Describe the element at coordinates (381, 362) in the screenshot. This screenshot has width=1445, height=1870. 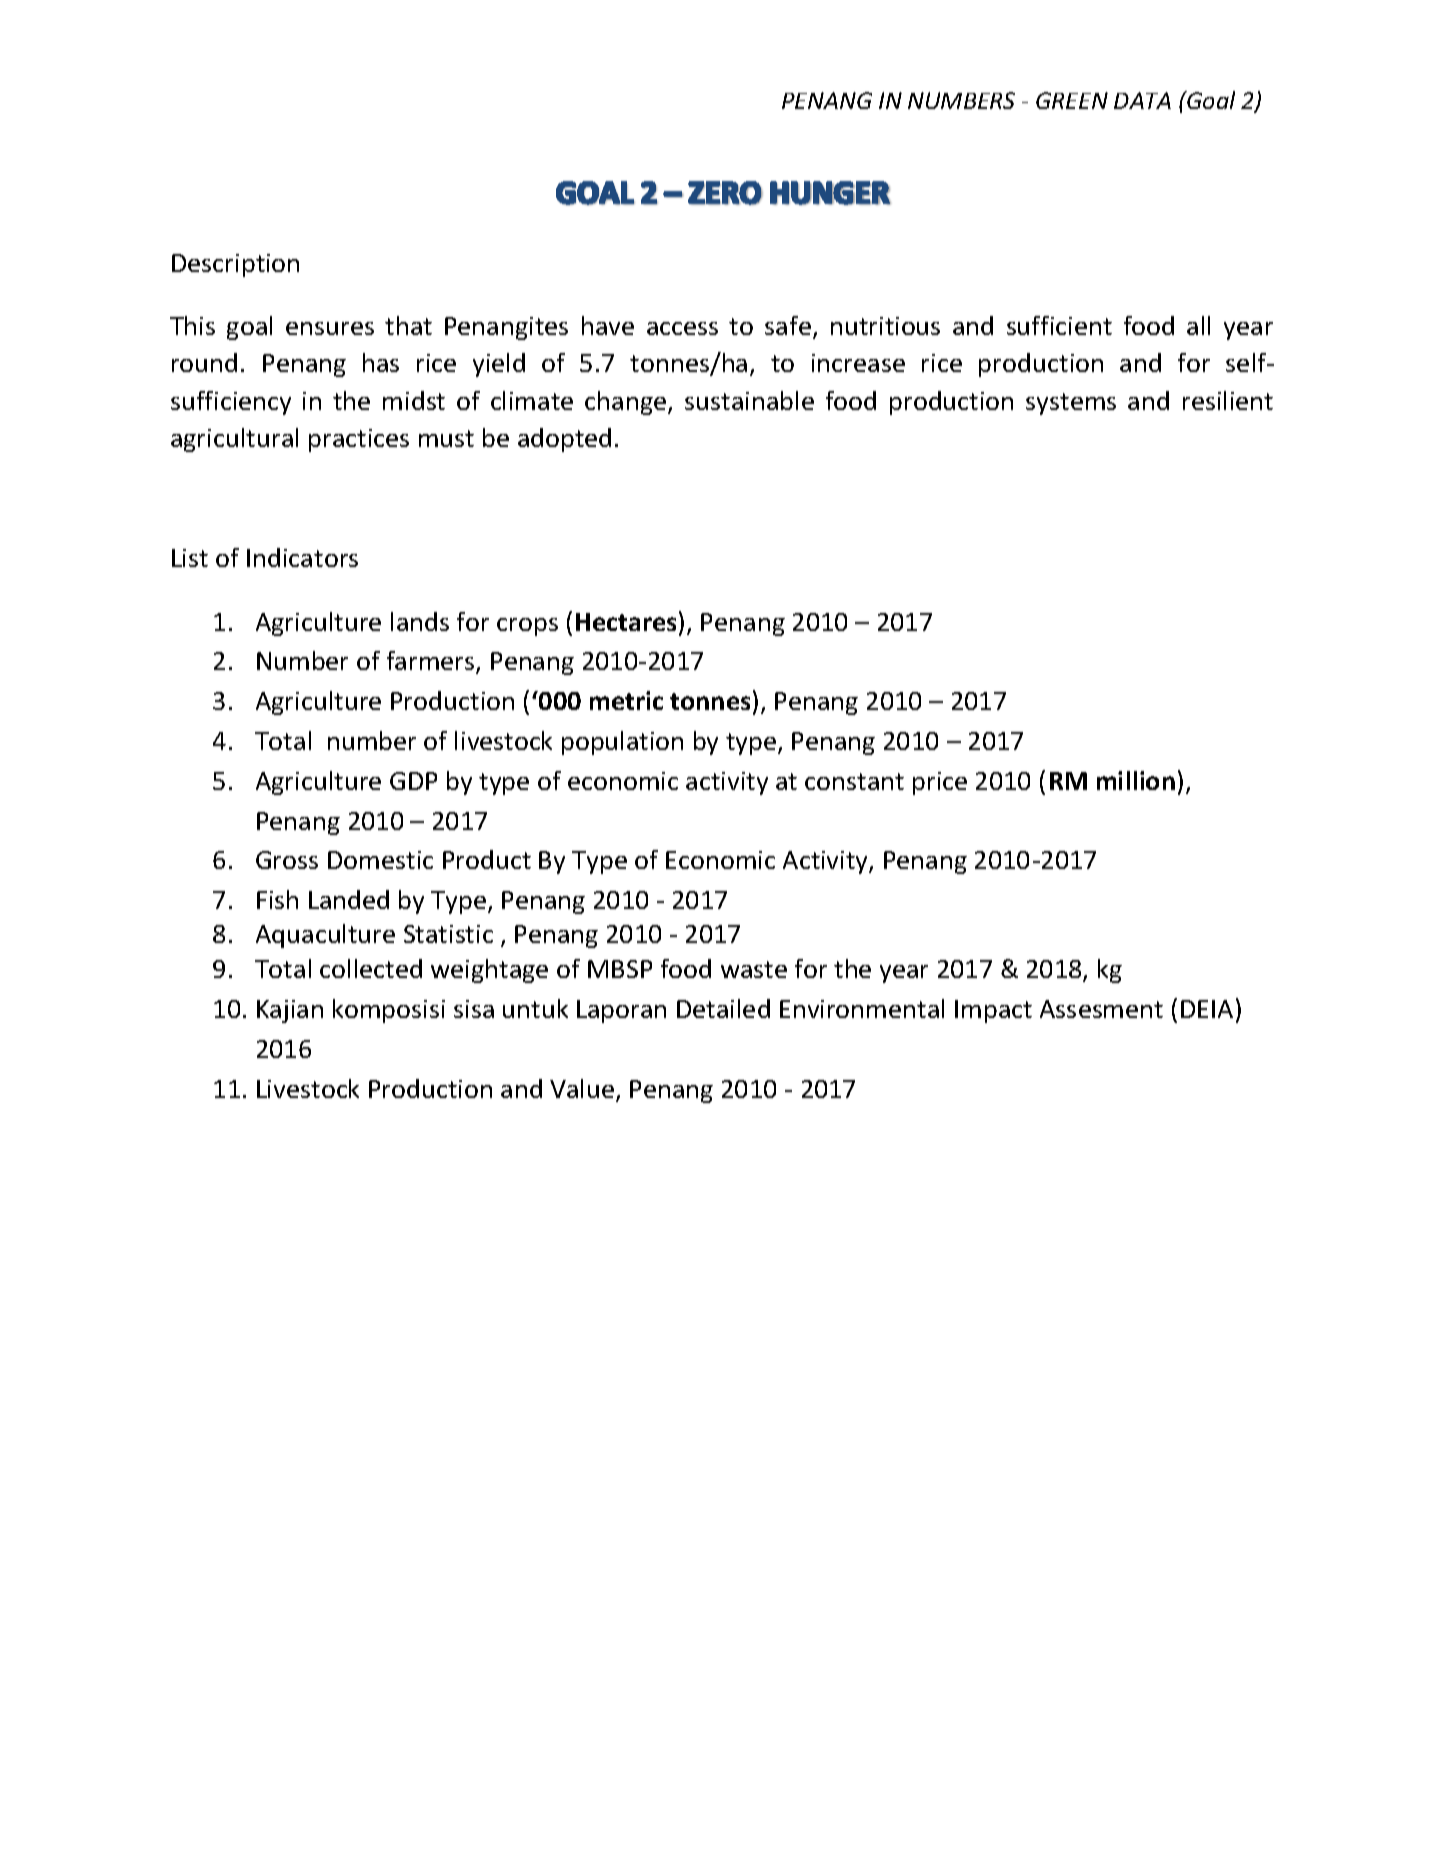
I see `has` at that location.
